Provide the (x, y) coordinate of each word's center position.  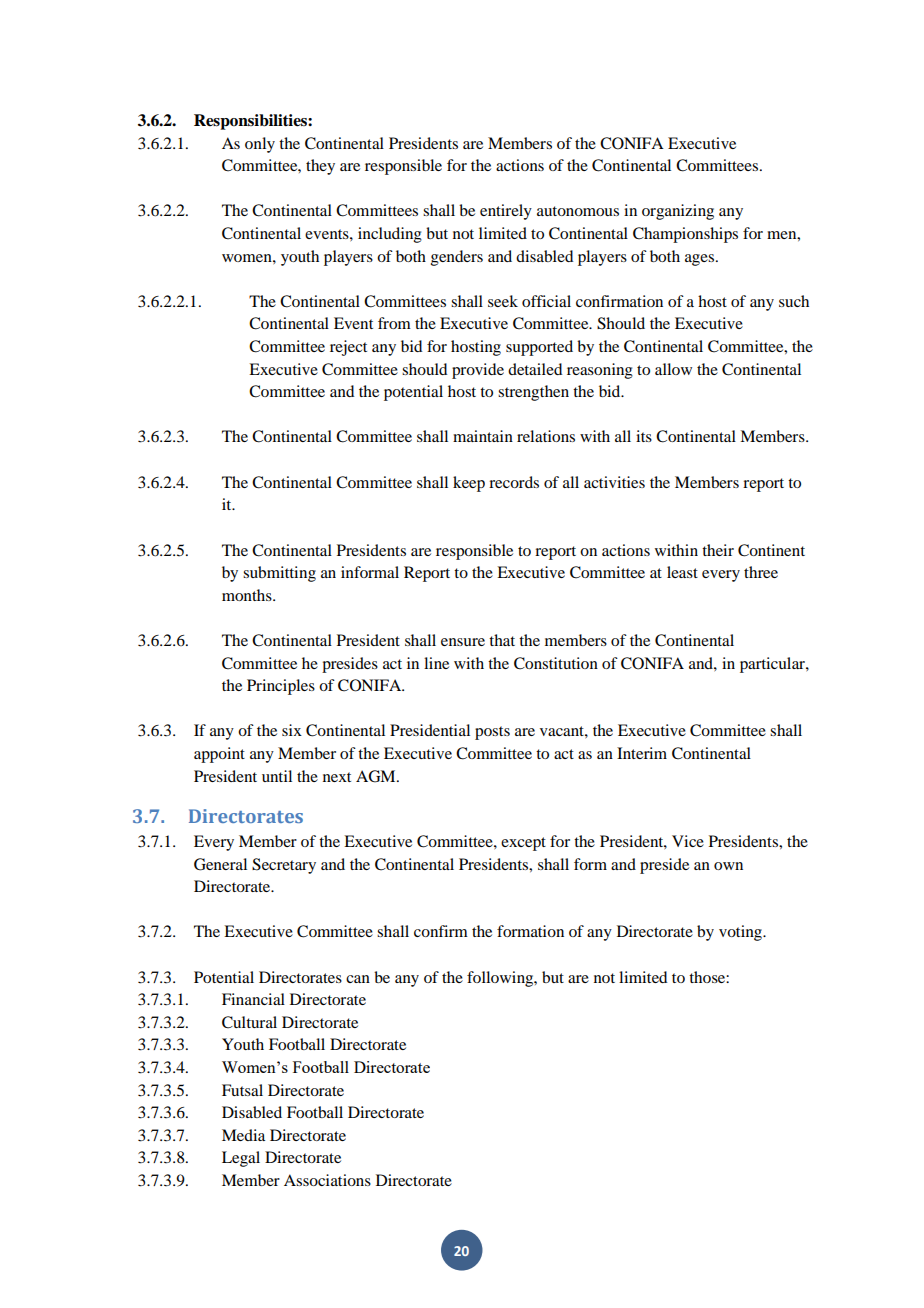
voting (741, 933)
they (320, 167)
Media (243, 1135)
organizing (678, 212)
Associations (327, 1180)
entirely (506, 212)
